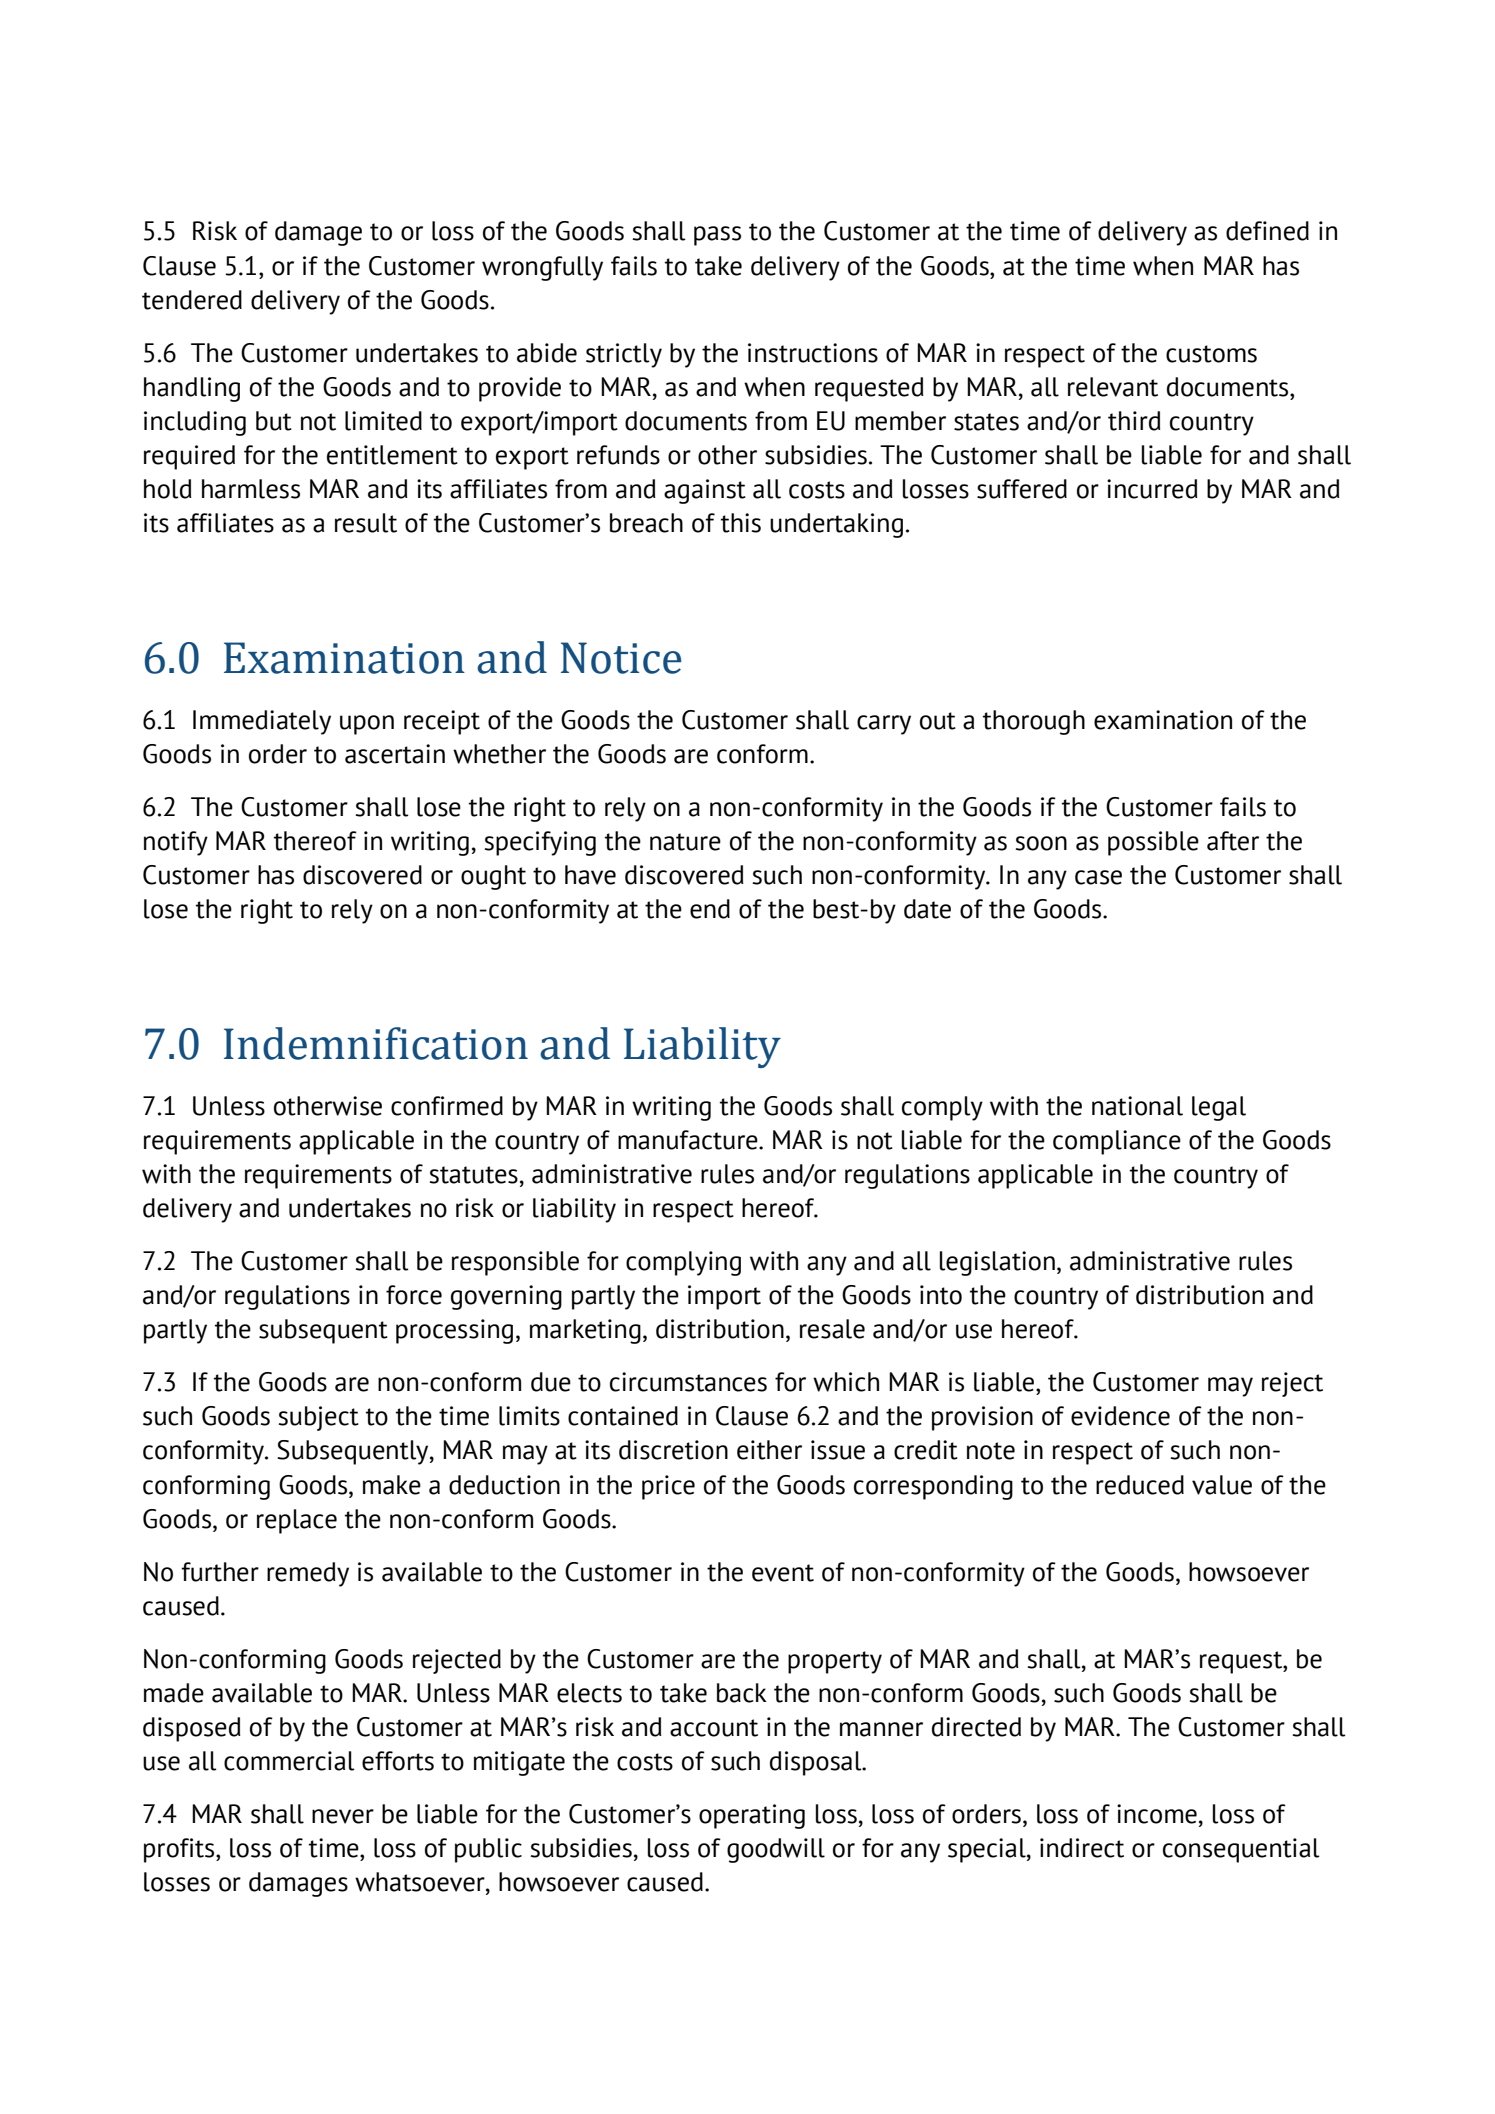  What do you see at coordinates (192, 300) in the screenshot?
I see `tendered` at bounding box center [192, 300].
